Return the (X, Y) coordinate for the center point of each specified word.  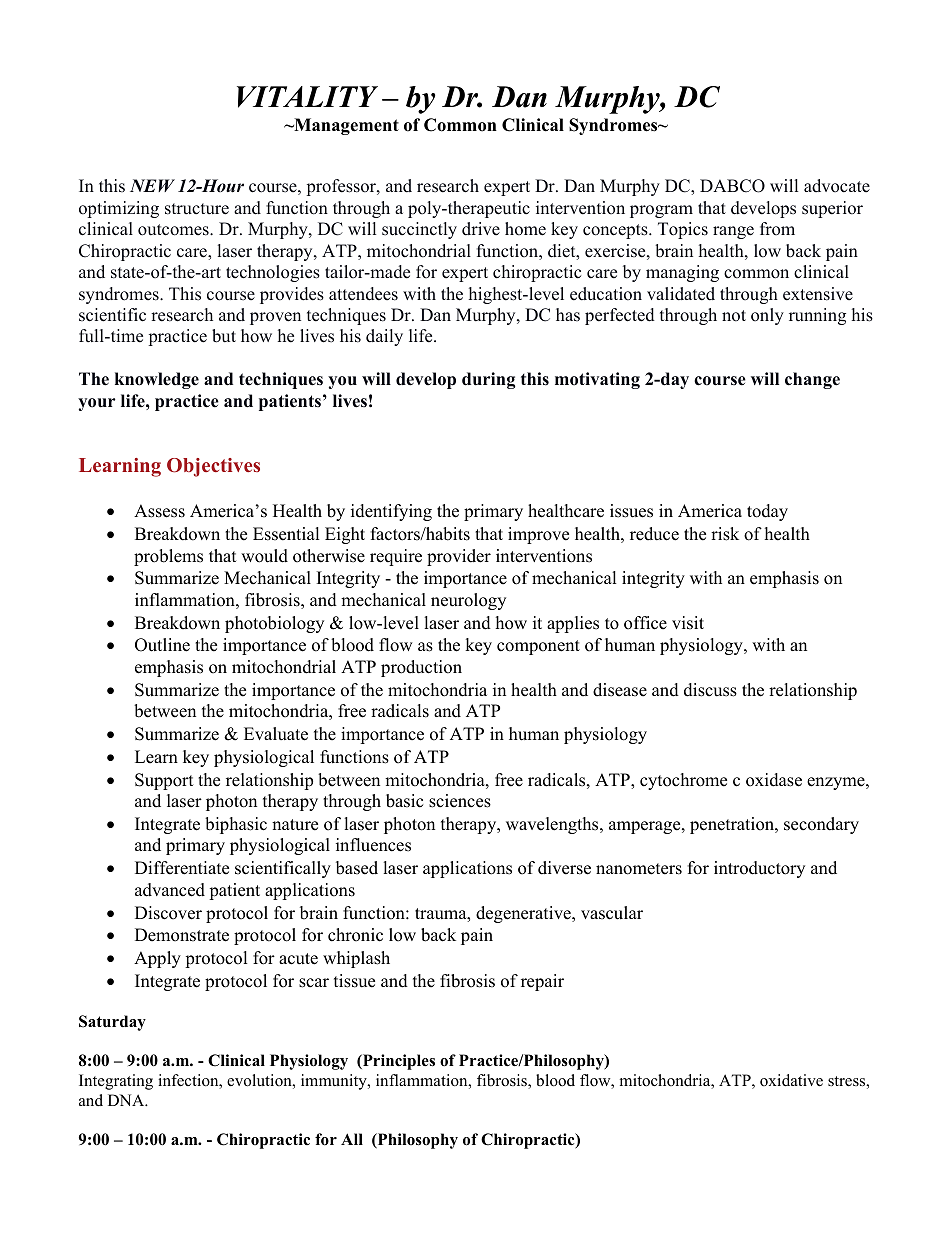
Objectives (213, 467)
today (767, 512)
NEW (152, 185)
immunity (335, 1082)
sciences (460, 801)
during (488, 380)
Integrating (116, 1082)
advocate (837, 186)
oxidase (774, 780)
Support (164, 781)
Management (345, 126)
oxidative (791, 1080)
